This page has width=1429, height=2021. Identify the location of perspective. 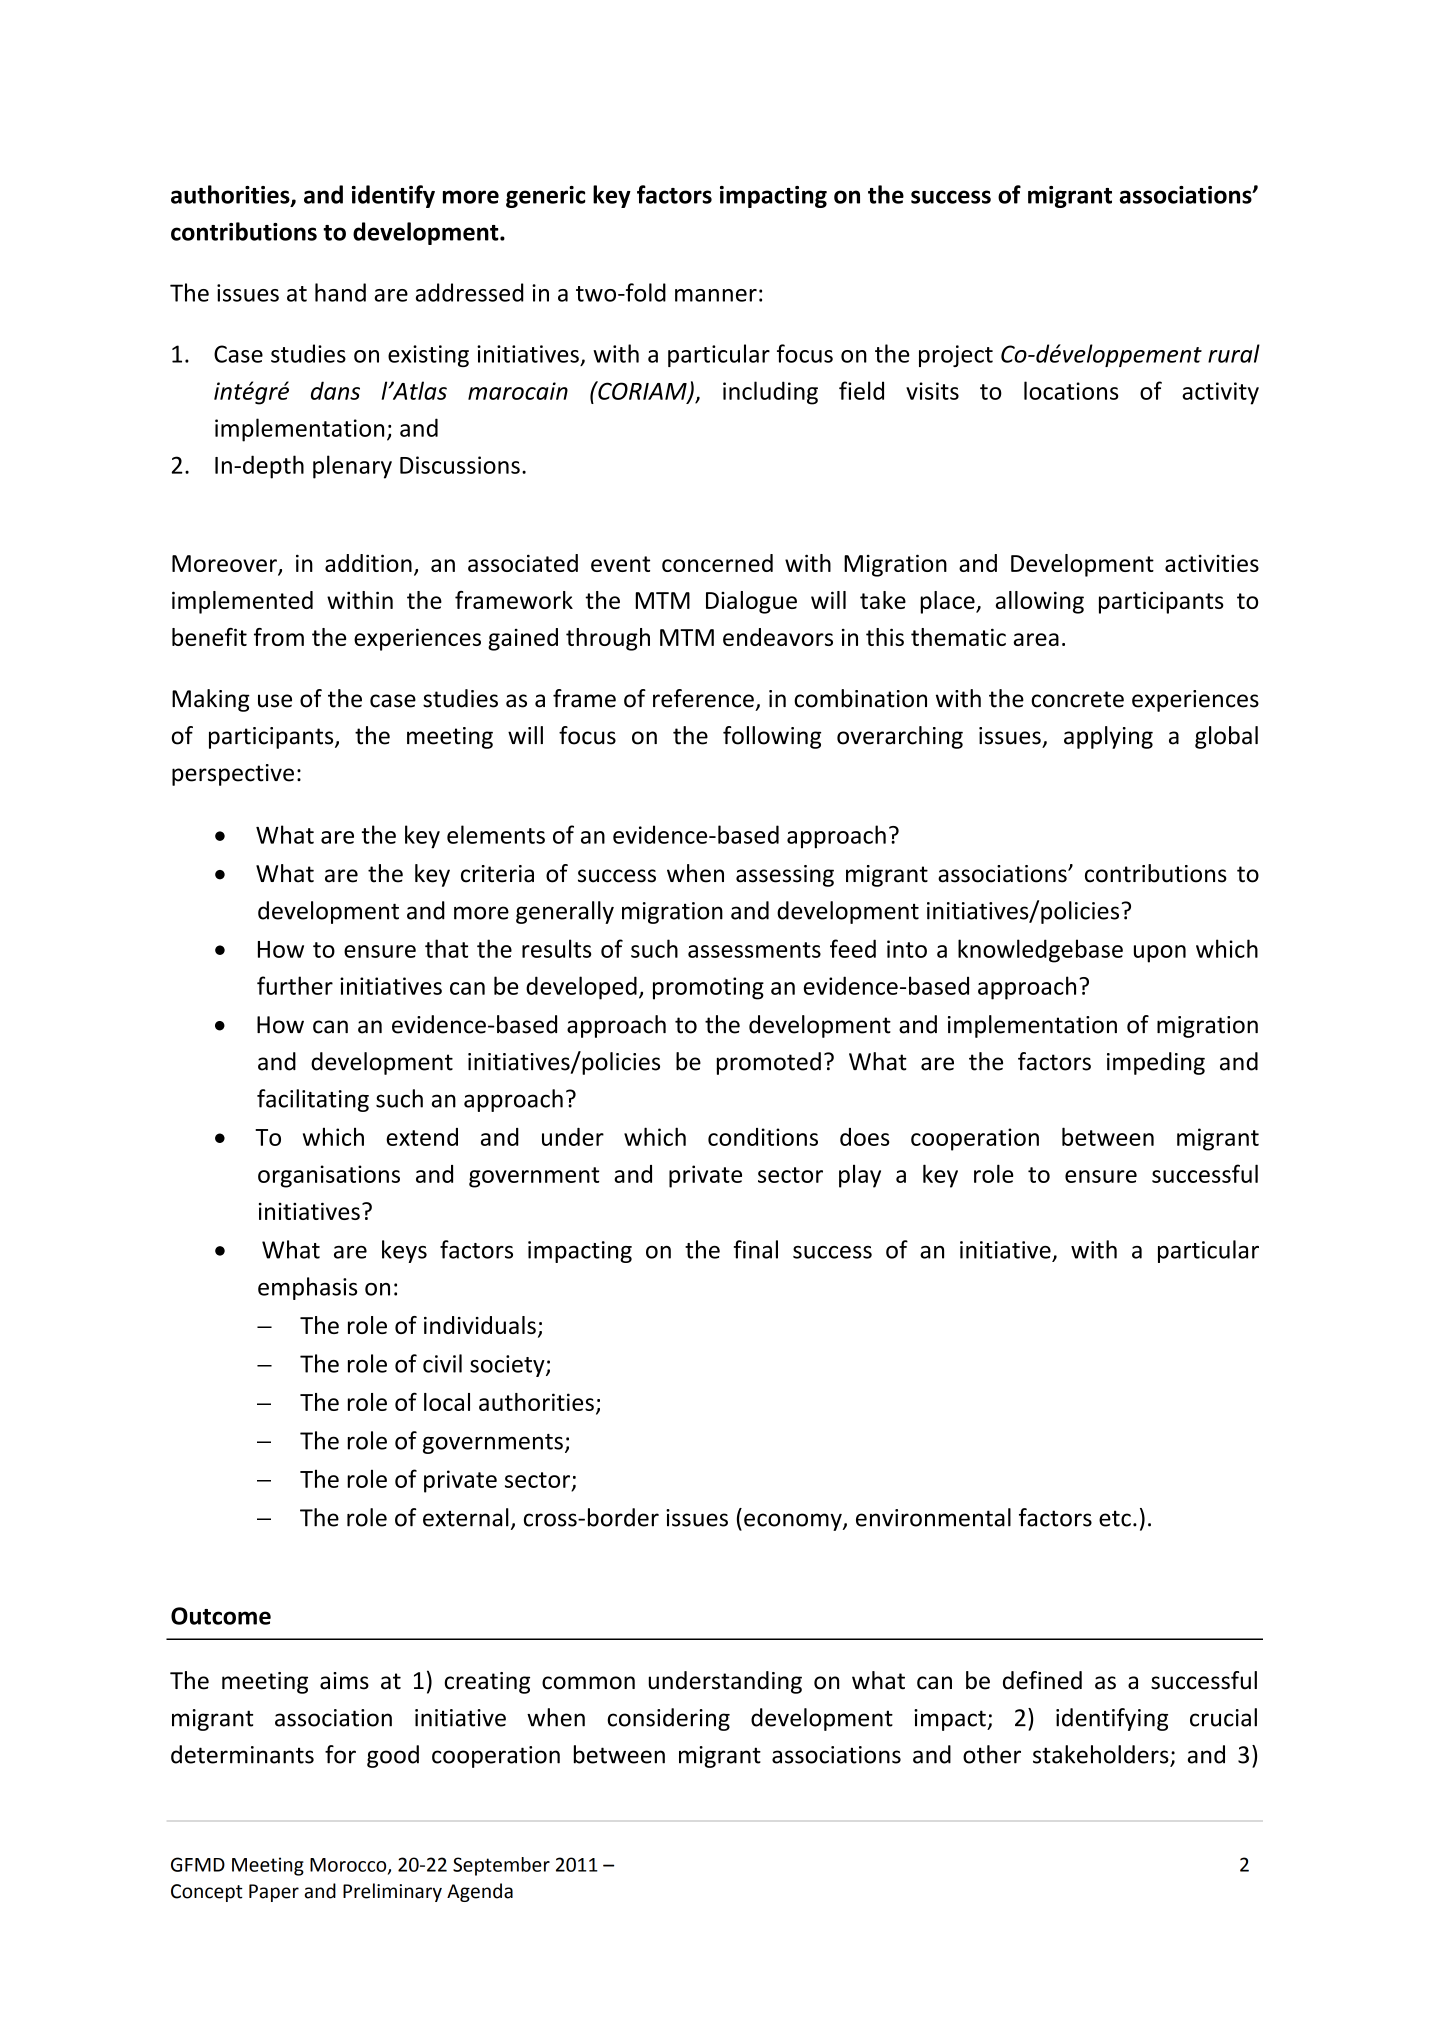
(233, 775).
